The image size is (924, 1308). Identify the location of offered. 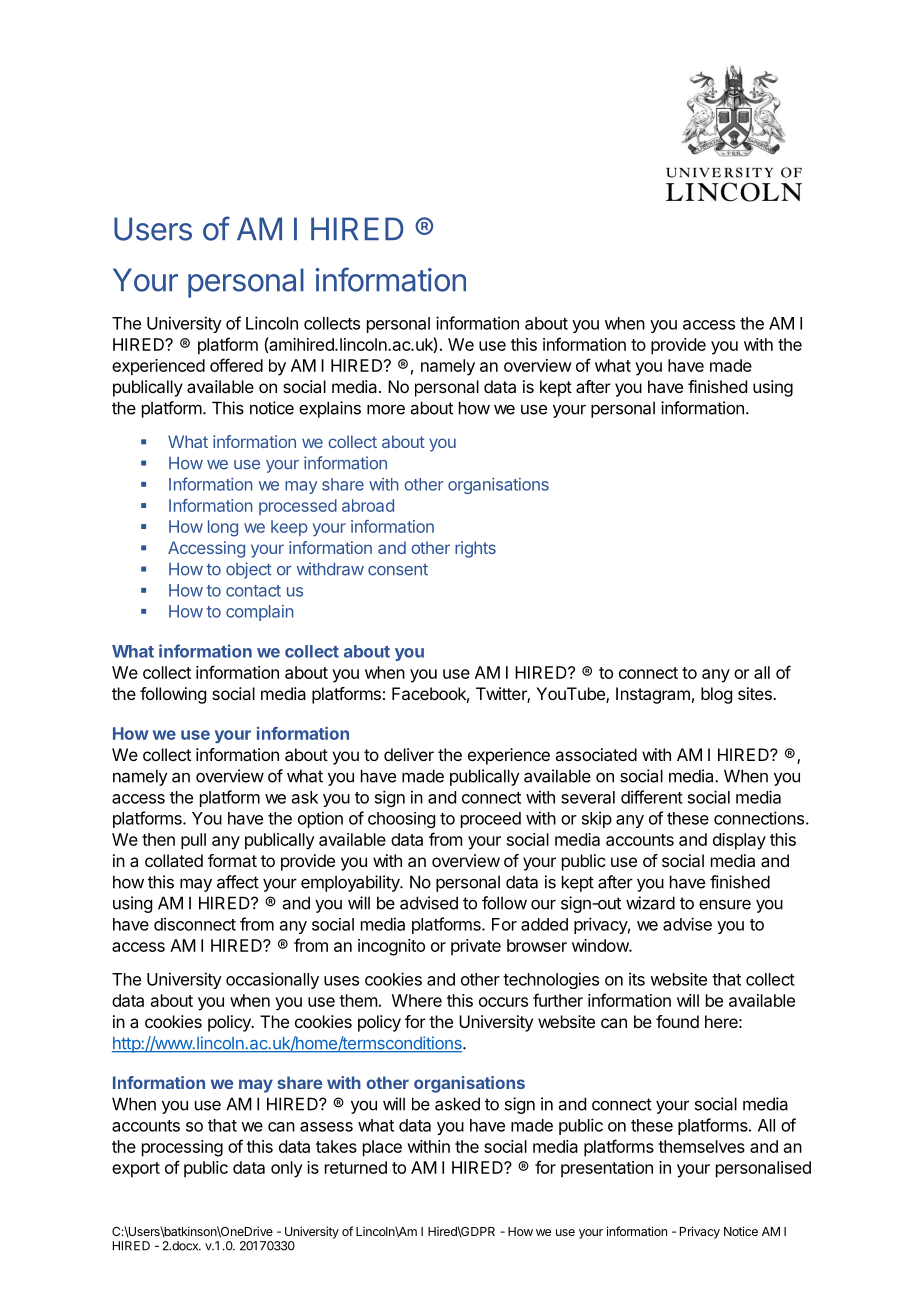
(236, 365).
